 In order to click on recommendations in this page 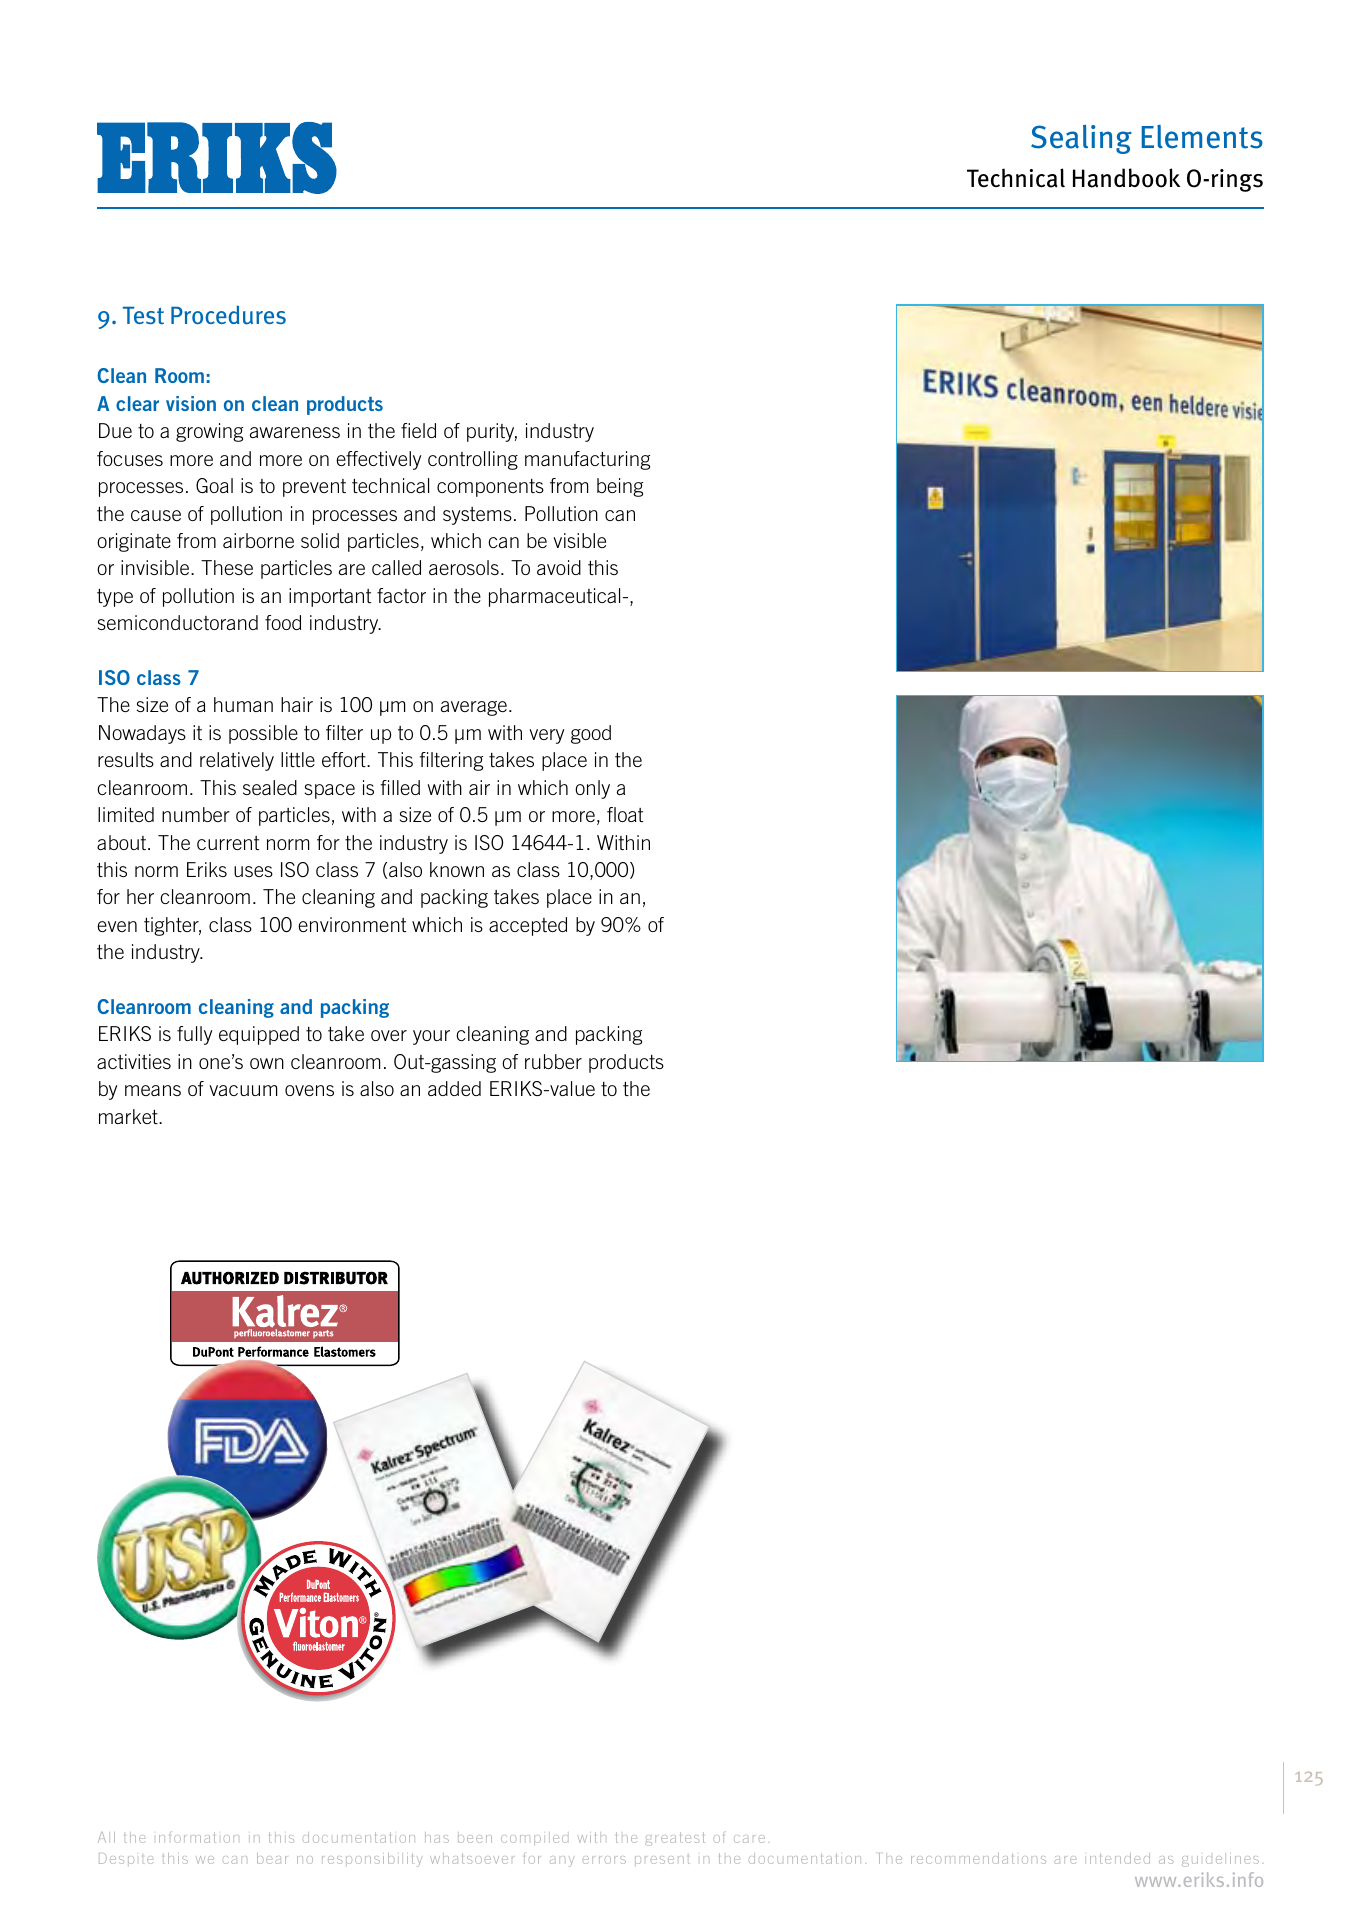, I will do `click(978, 1858)`.
